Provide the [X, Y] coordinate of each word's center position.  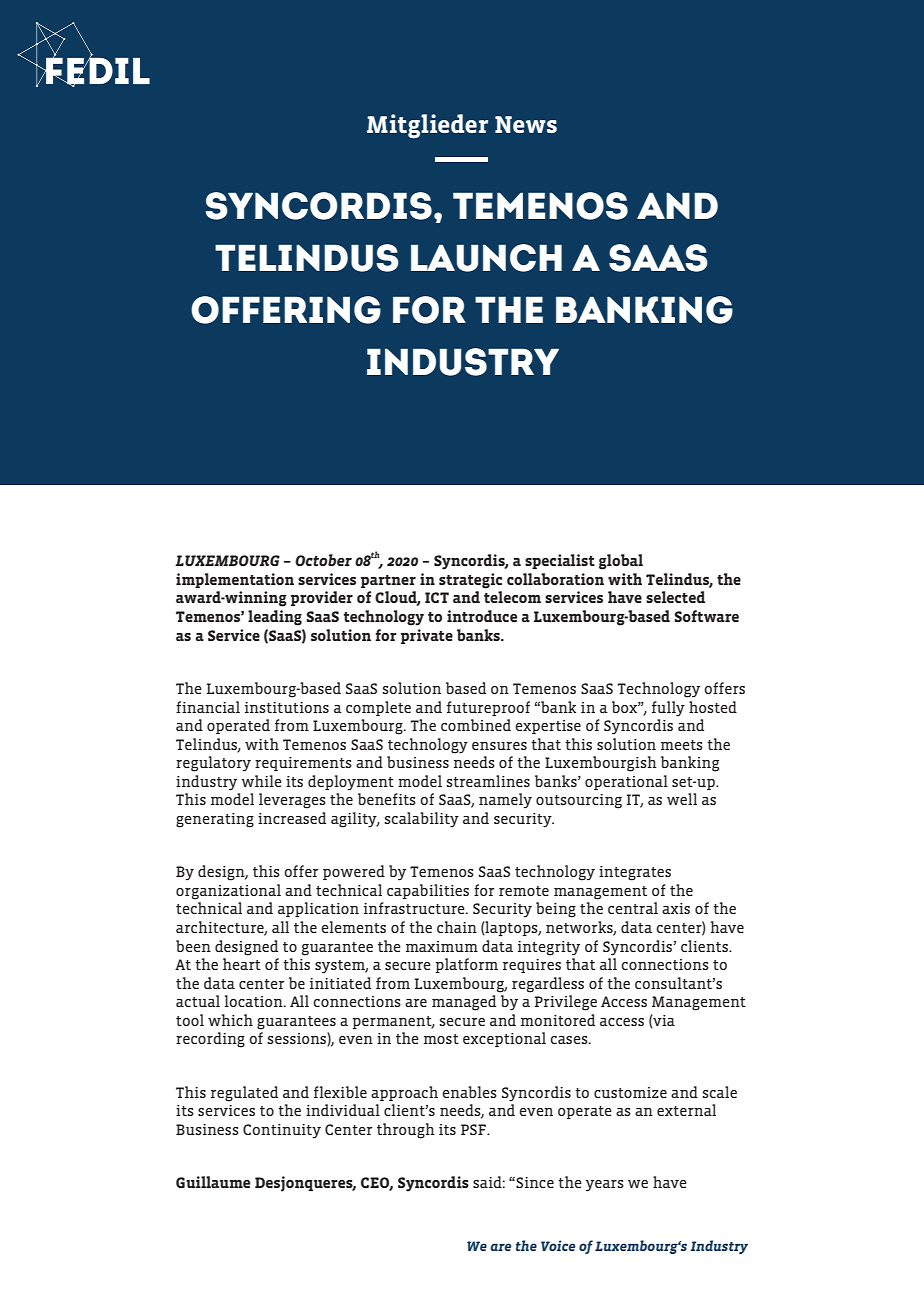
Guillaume [213, 1182]
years [605, 1186]
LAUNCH [486, 258]
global [621, 562]
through [406, 1131]
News [526, 124]
